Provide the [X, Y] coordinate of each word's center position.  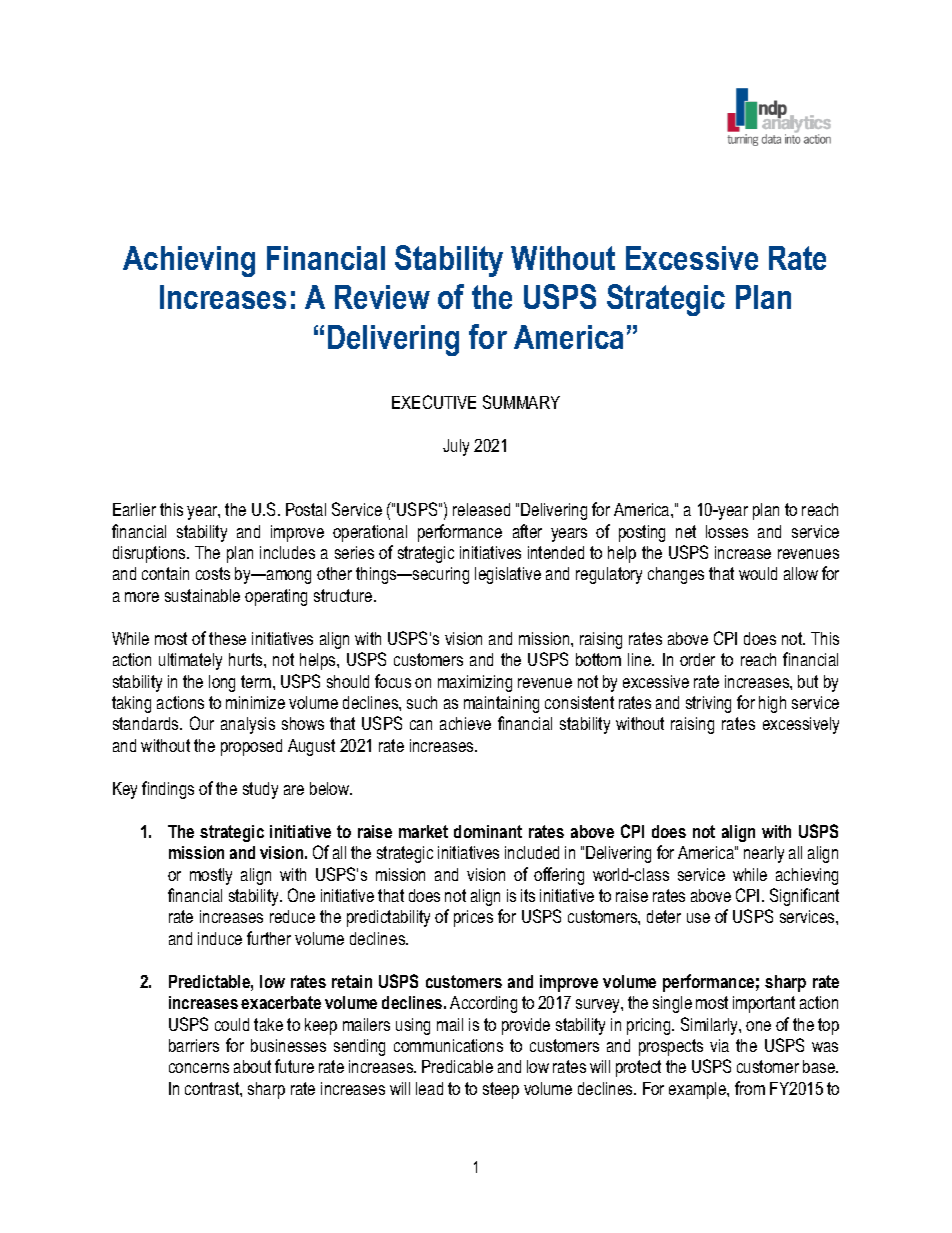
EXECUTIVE [434, 402]
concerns [199, 1068]
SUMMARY [521, 402]
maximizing [475, 683]
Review [382, 297]
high [772, 704]
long [222, 683]
